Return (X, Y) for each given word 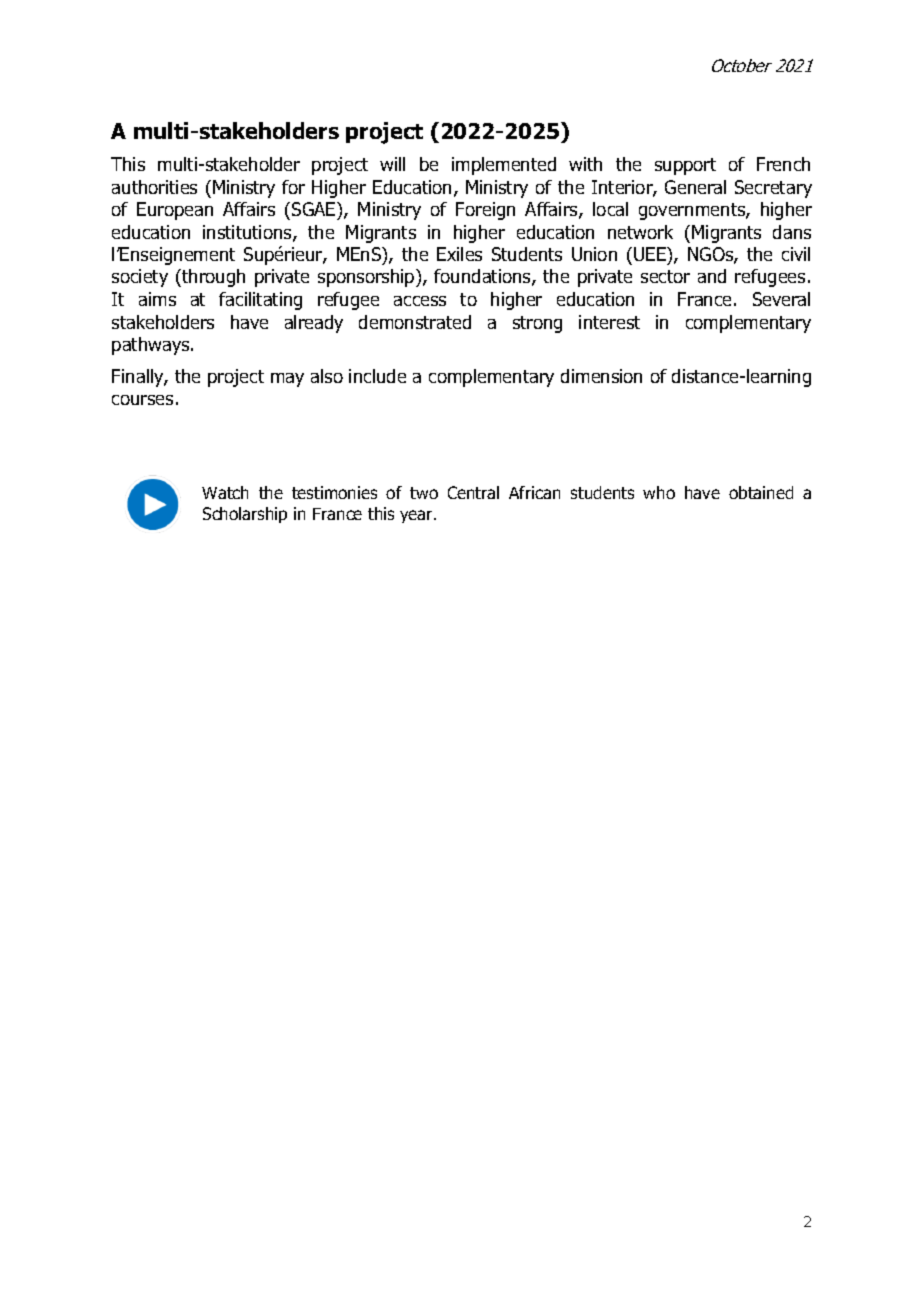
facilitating (260, 301)
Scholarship (245, 515)
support (685, 166)
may (287, 380)
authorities (154, 187)
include (377, 376)
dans (792, 232)
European (175, 211)
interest (609, 322)
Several (781, 299)
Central (473, 492)
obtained (761, 492)
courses (142, 400)
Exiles (459, 254)
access (420, 301)
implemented (504, 166)
